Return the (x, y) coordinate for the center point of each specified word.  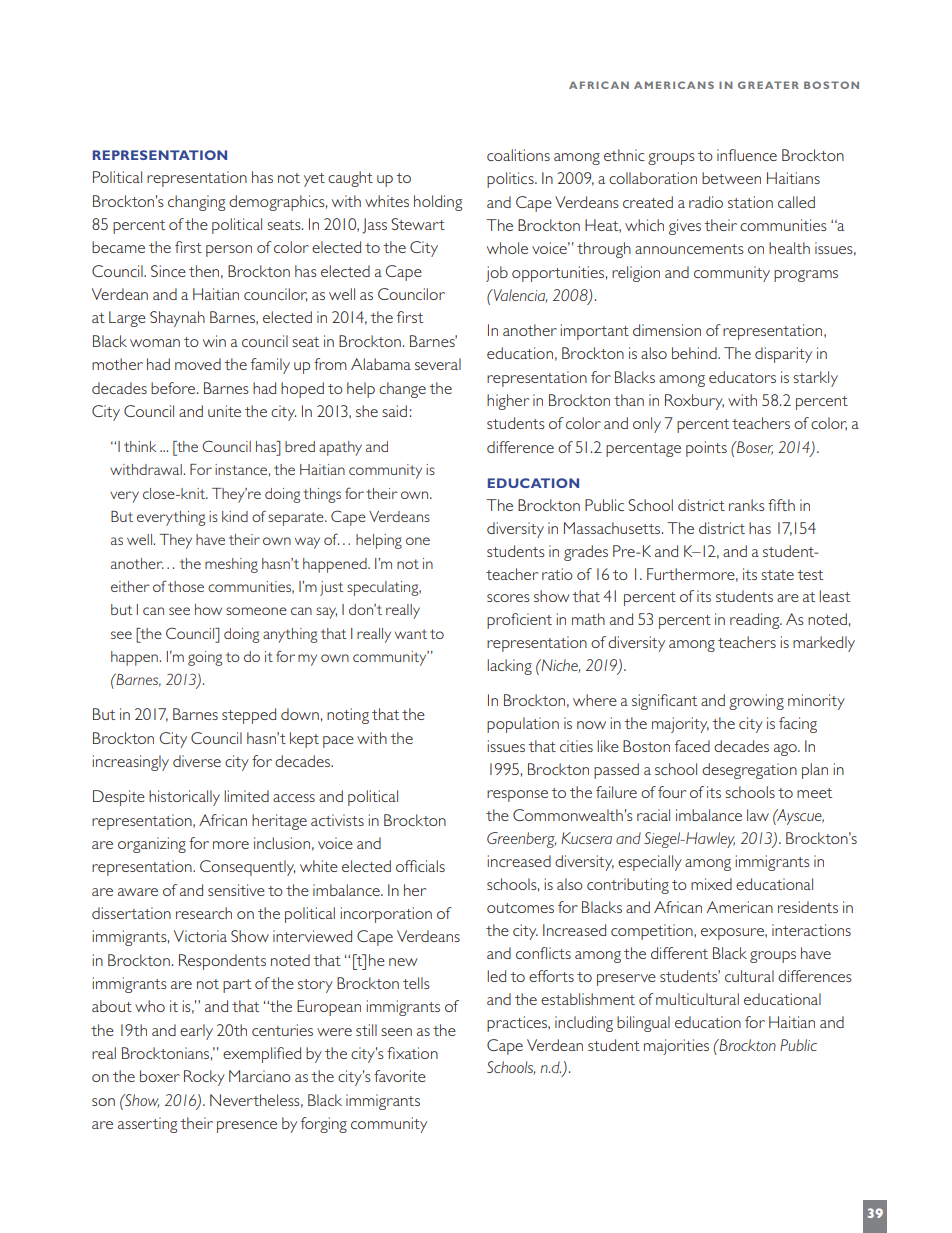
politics (511, 180)
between (731, 178)
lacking (509, 667)
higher (508, 402)
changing (196, 203)
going (205, 658)
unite (224, 411)
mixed (711, 884)
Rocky (204, 1078)
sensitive (236, 890)
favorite (400, 1076)
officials (420, 866)
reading (756, 621)
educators (742, 377)
